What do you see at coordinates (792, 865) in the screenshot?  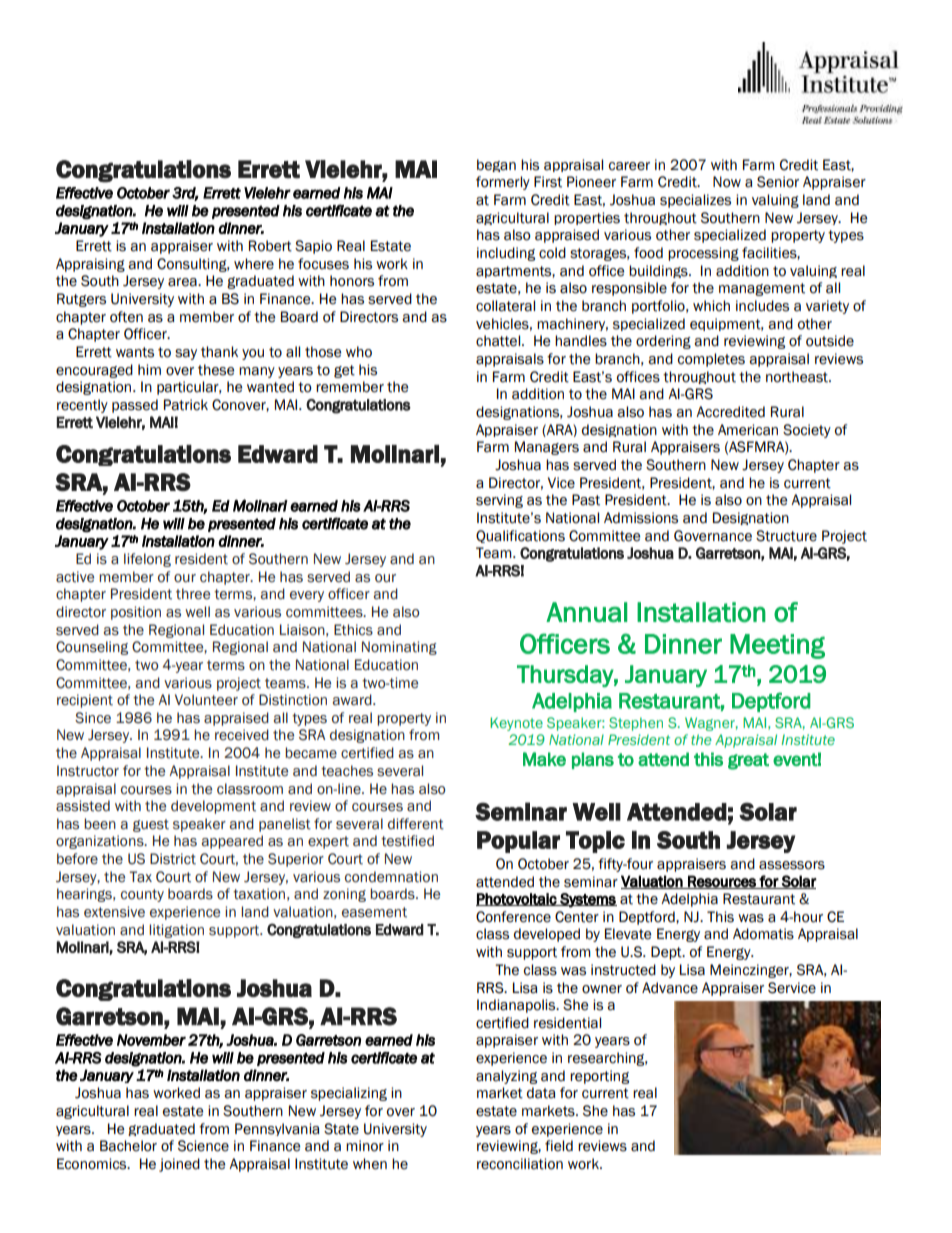 I see `assessors` at bounding box center [792, 865].
